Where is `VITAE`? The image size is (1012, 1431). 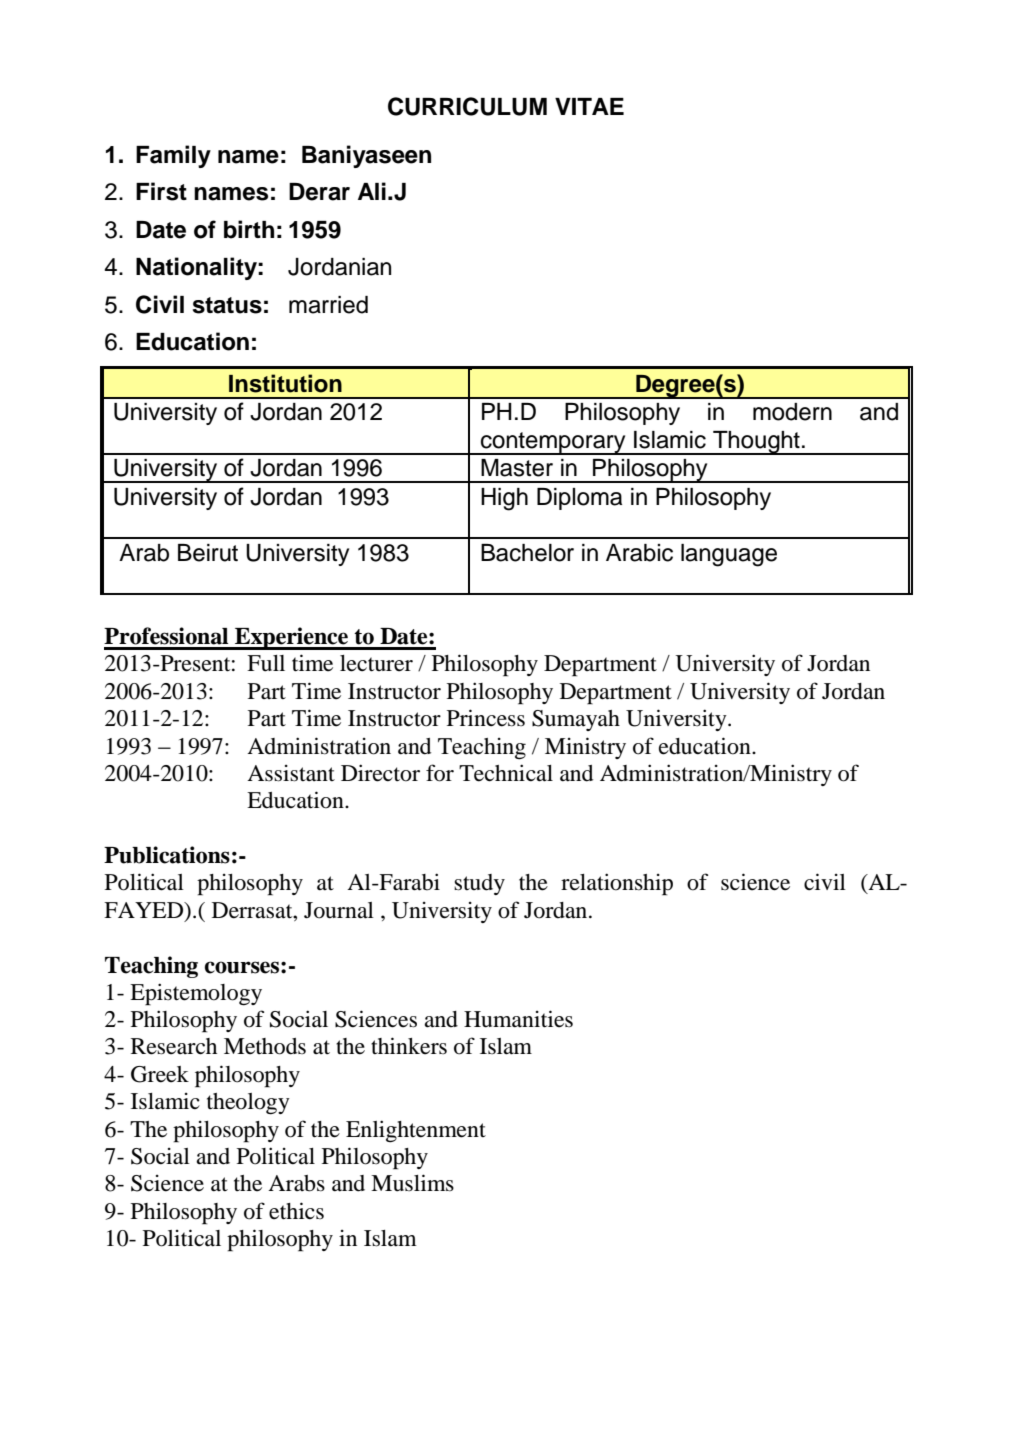 VITAE is located at coordinates (589, 106).
